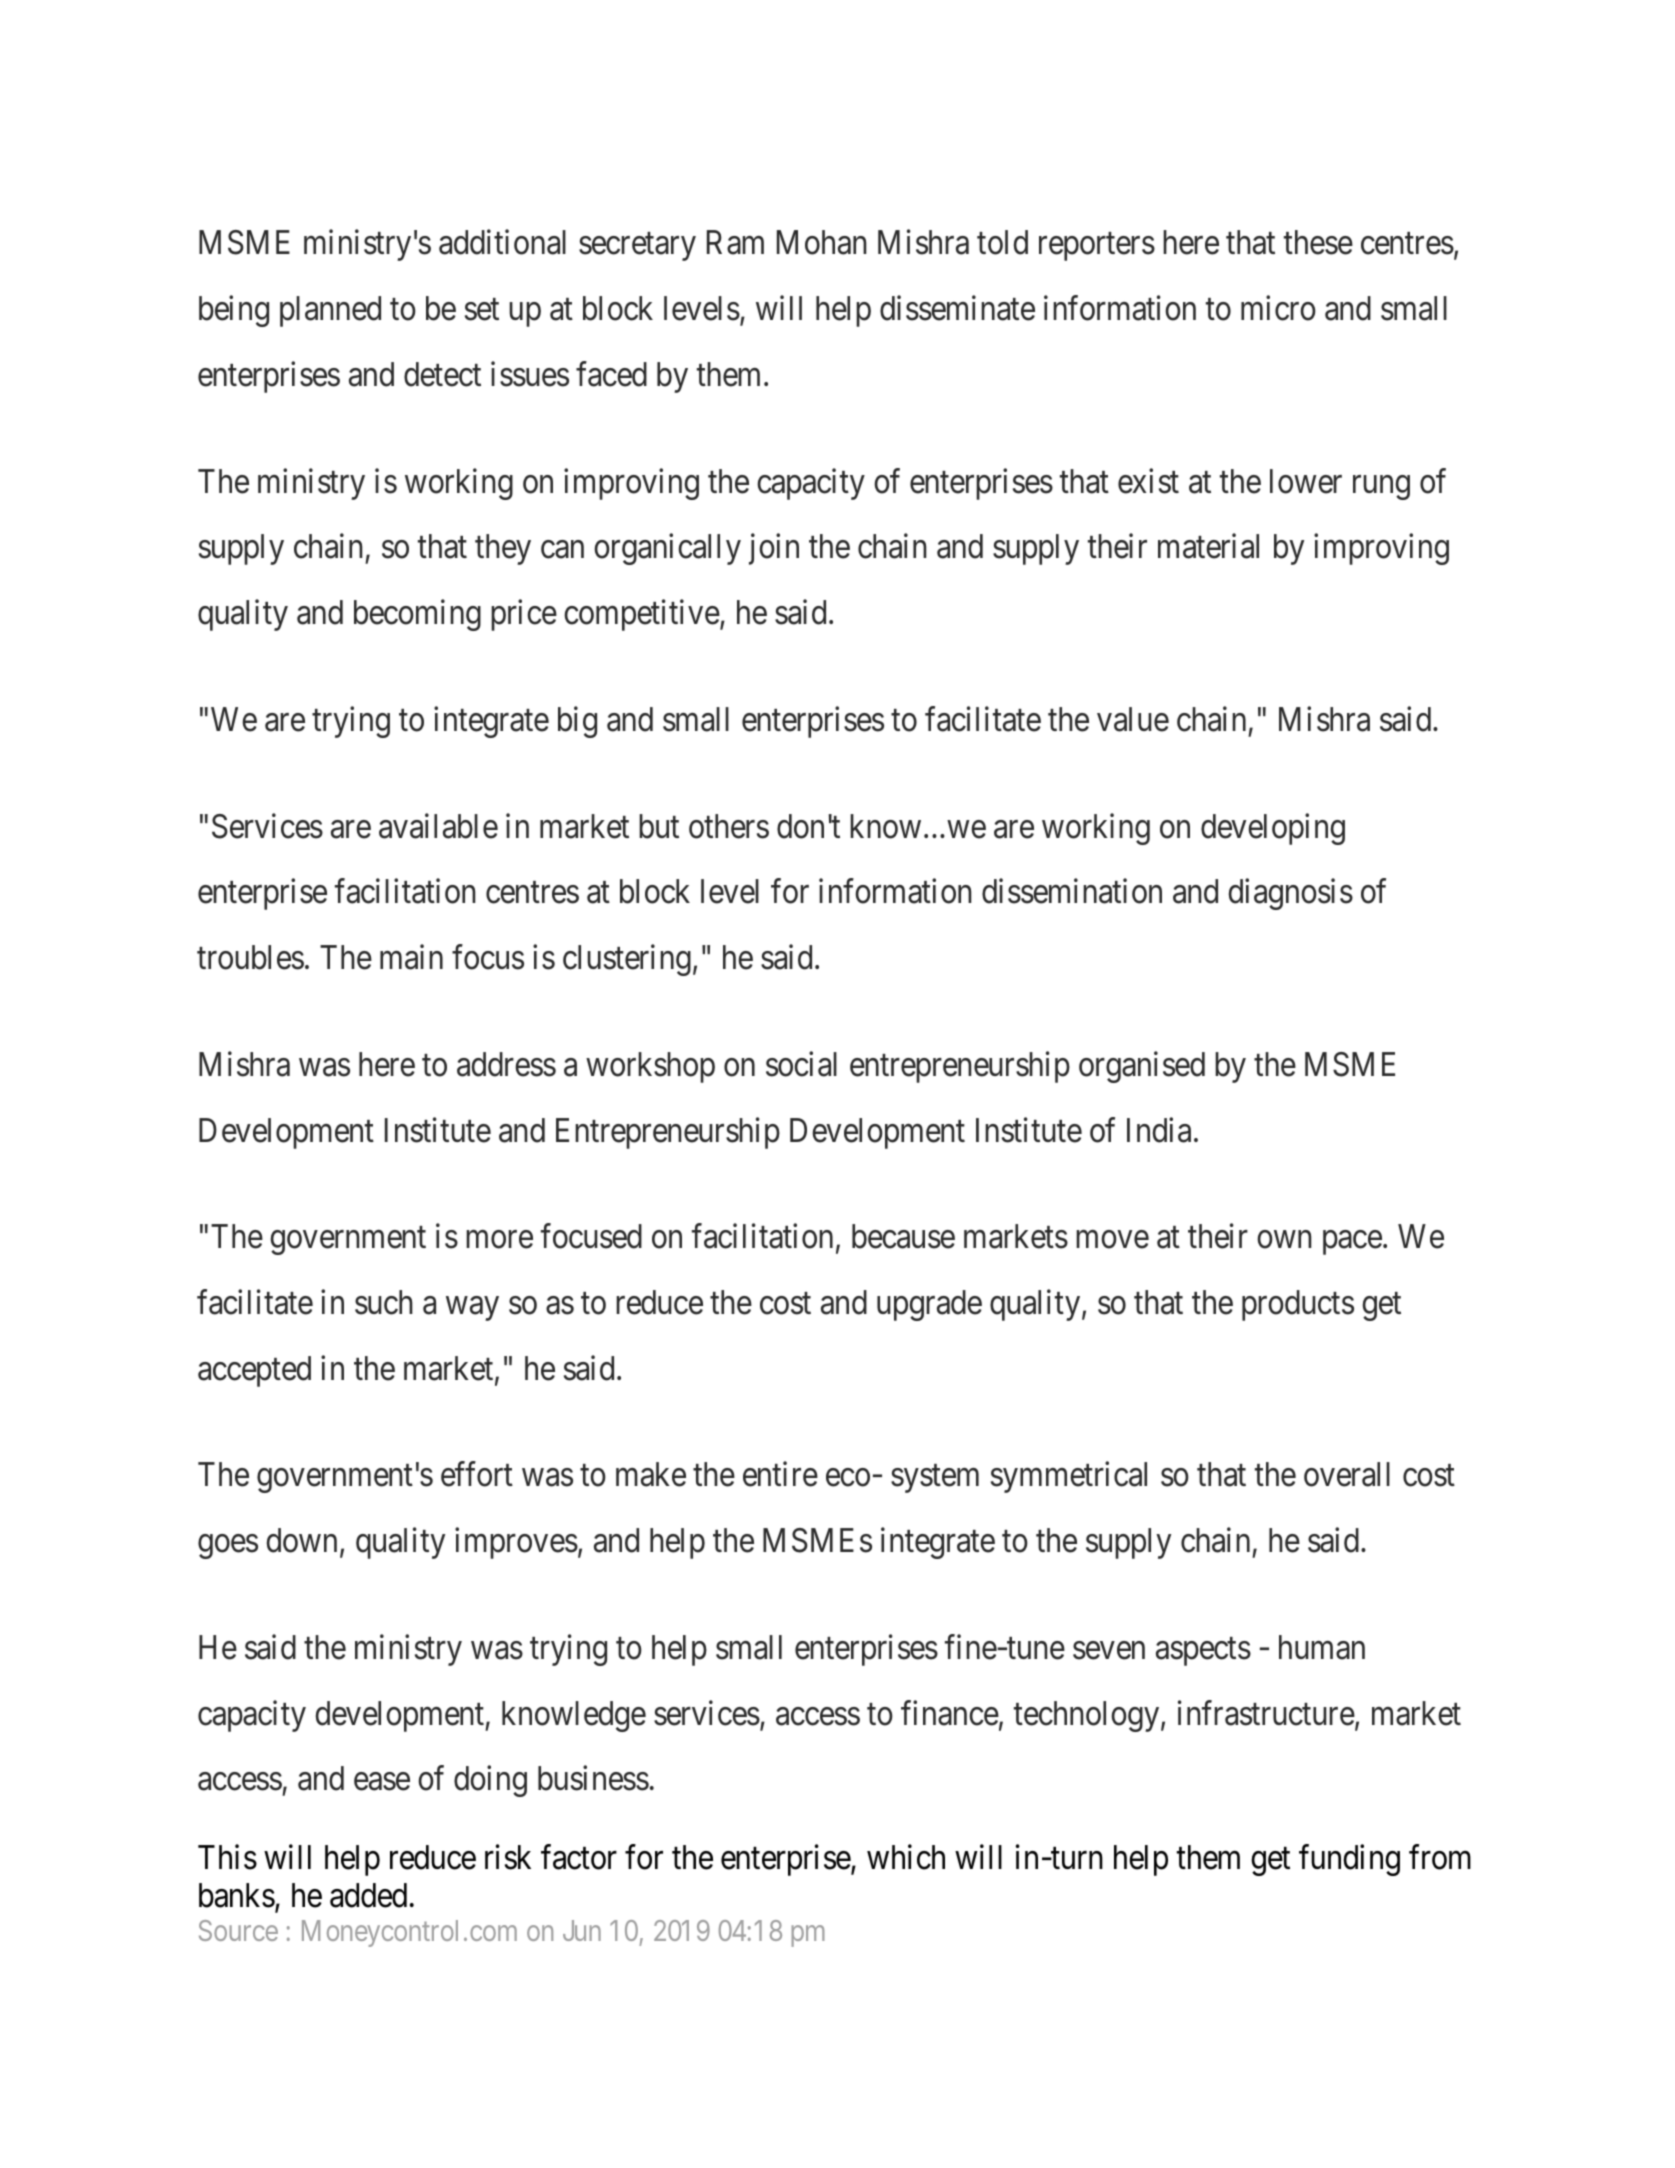 This document has height=2168, width=1675. I want to click on which, so click(906, 1857).
